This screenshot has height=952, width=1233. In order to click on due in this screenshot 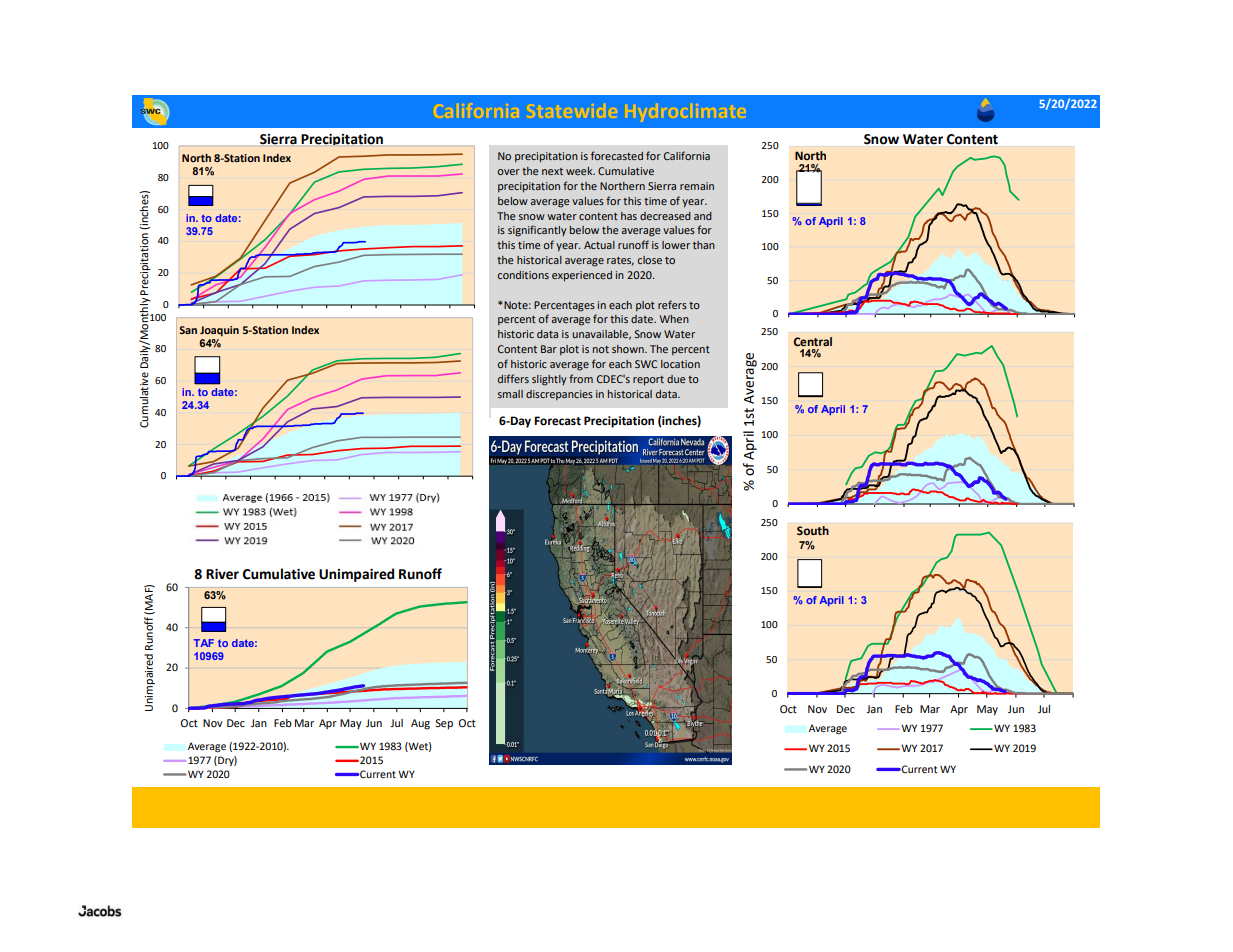, I will do `click(676, 379)`.
